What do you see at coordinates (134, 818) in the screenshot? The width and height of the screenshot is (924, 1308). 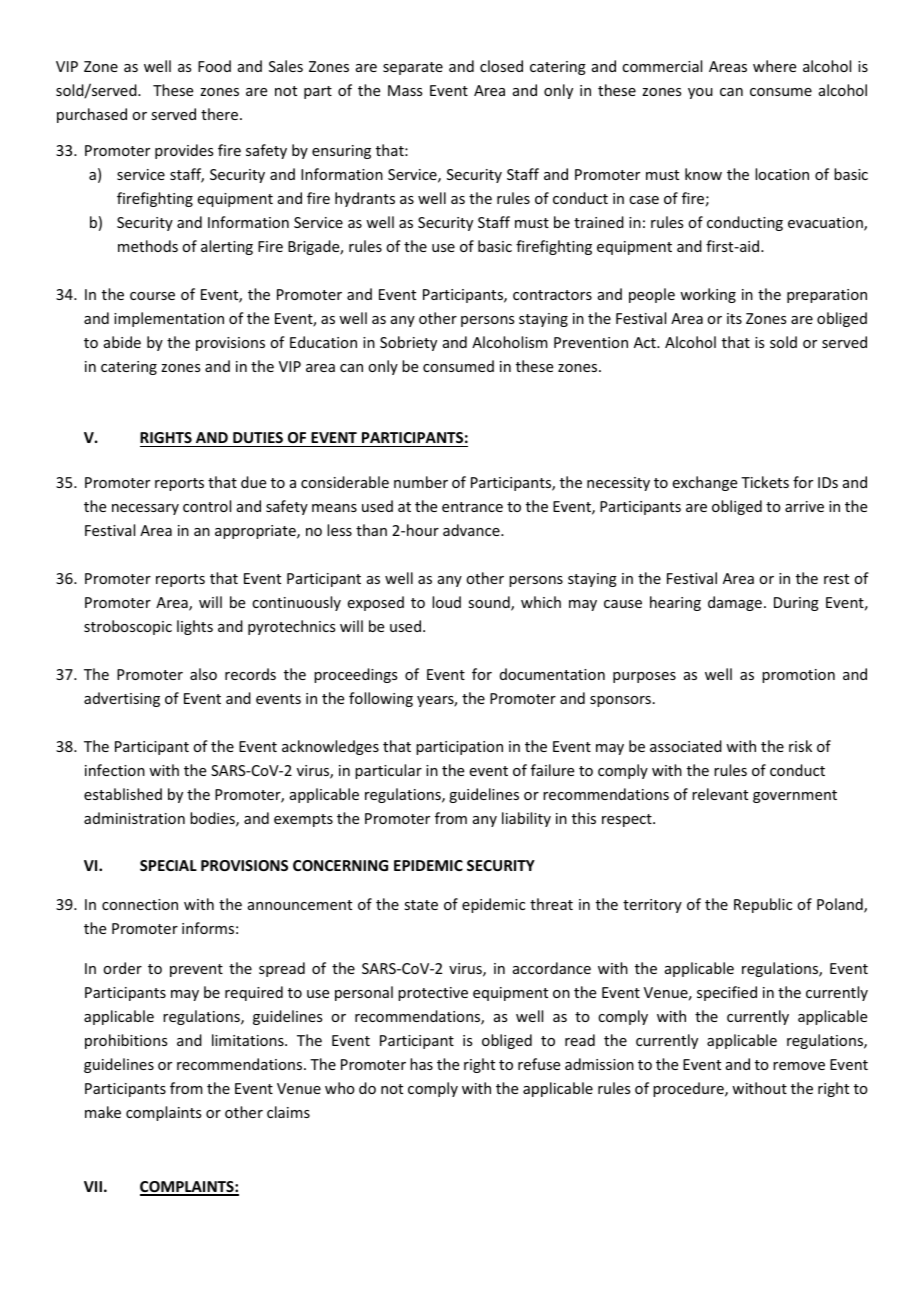 I see `administration` at bounding box center [134, 818].
